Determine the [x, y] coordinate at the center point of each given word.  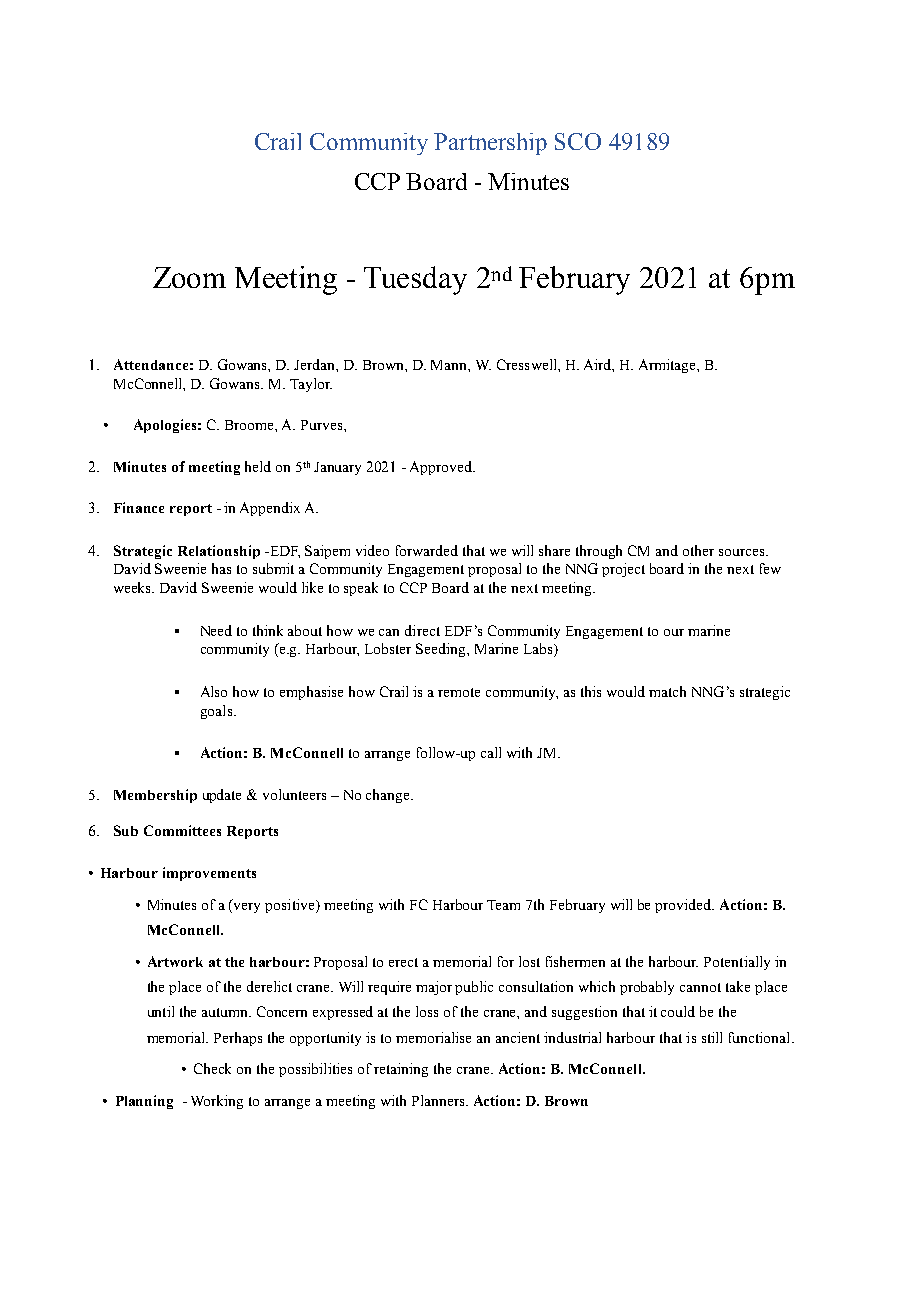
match [667, 691]
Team [503, 905]
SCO [578, 141]
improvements [209, 874]
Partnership [490, 144]
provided [684, 906]
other [698, 550]
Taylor [311, 385]
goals [218, 712]
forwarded [427, 550]
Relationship [219, 552]
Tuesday [415, 280]
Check [212, 1068]
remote [459, 692]
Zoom [189, 277]
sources [743, 552]
